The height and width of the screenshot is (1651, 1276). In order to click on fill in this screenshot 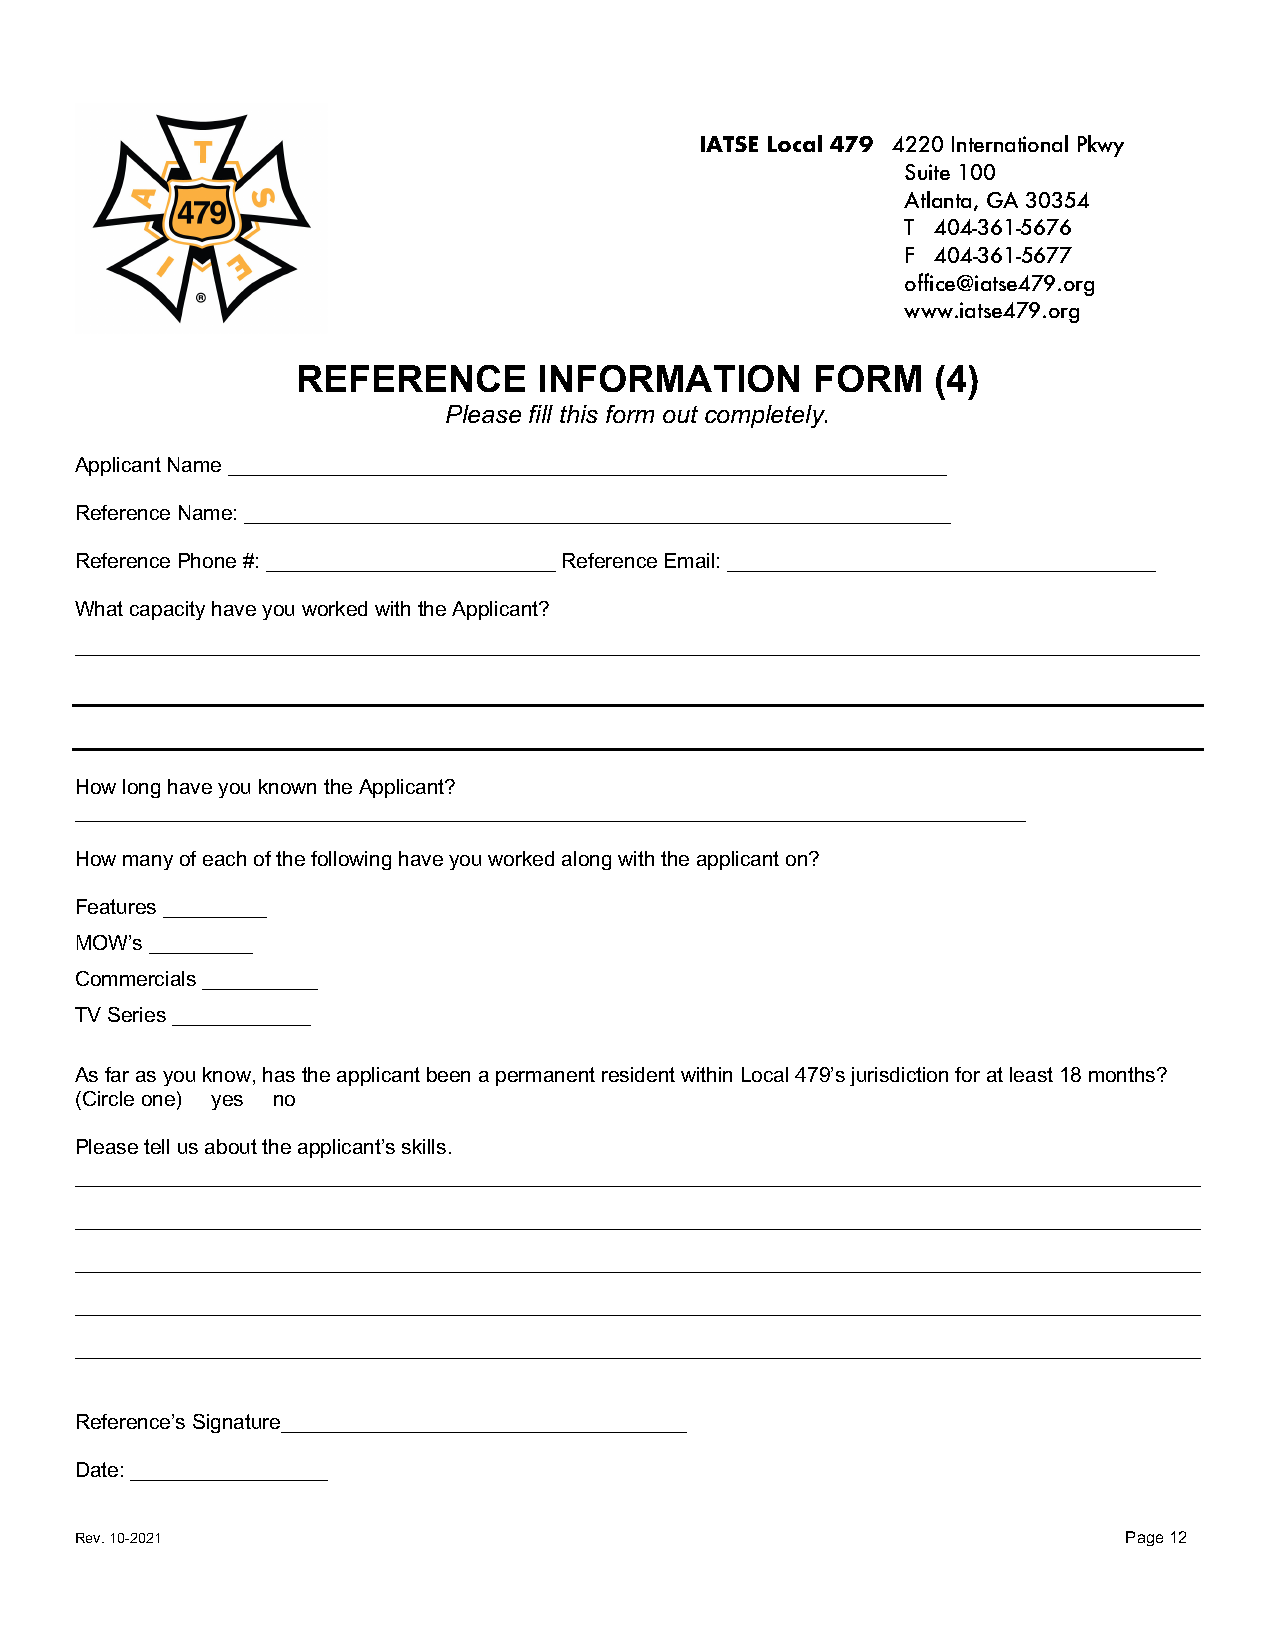, I will do `click(541, 414)`.
